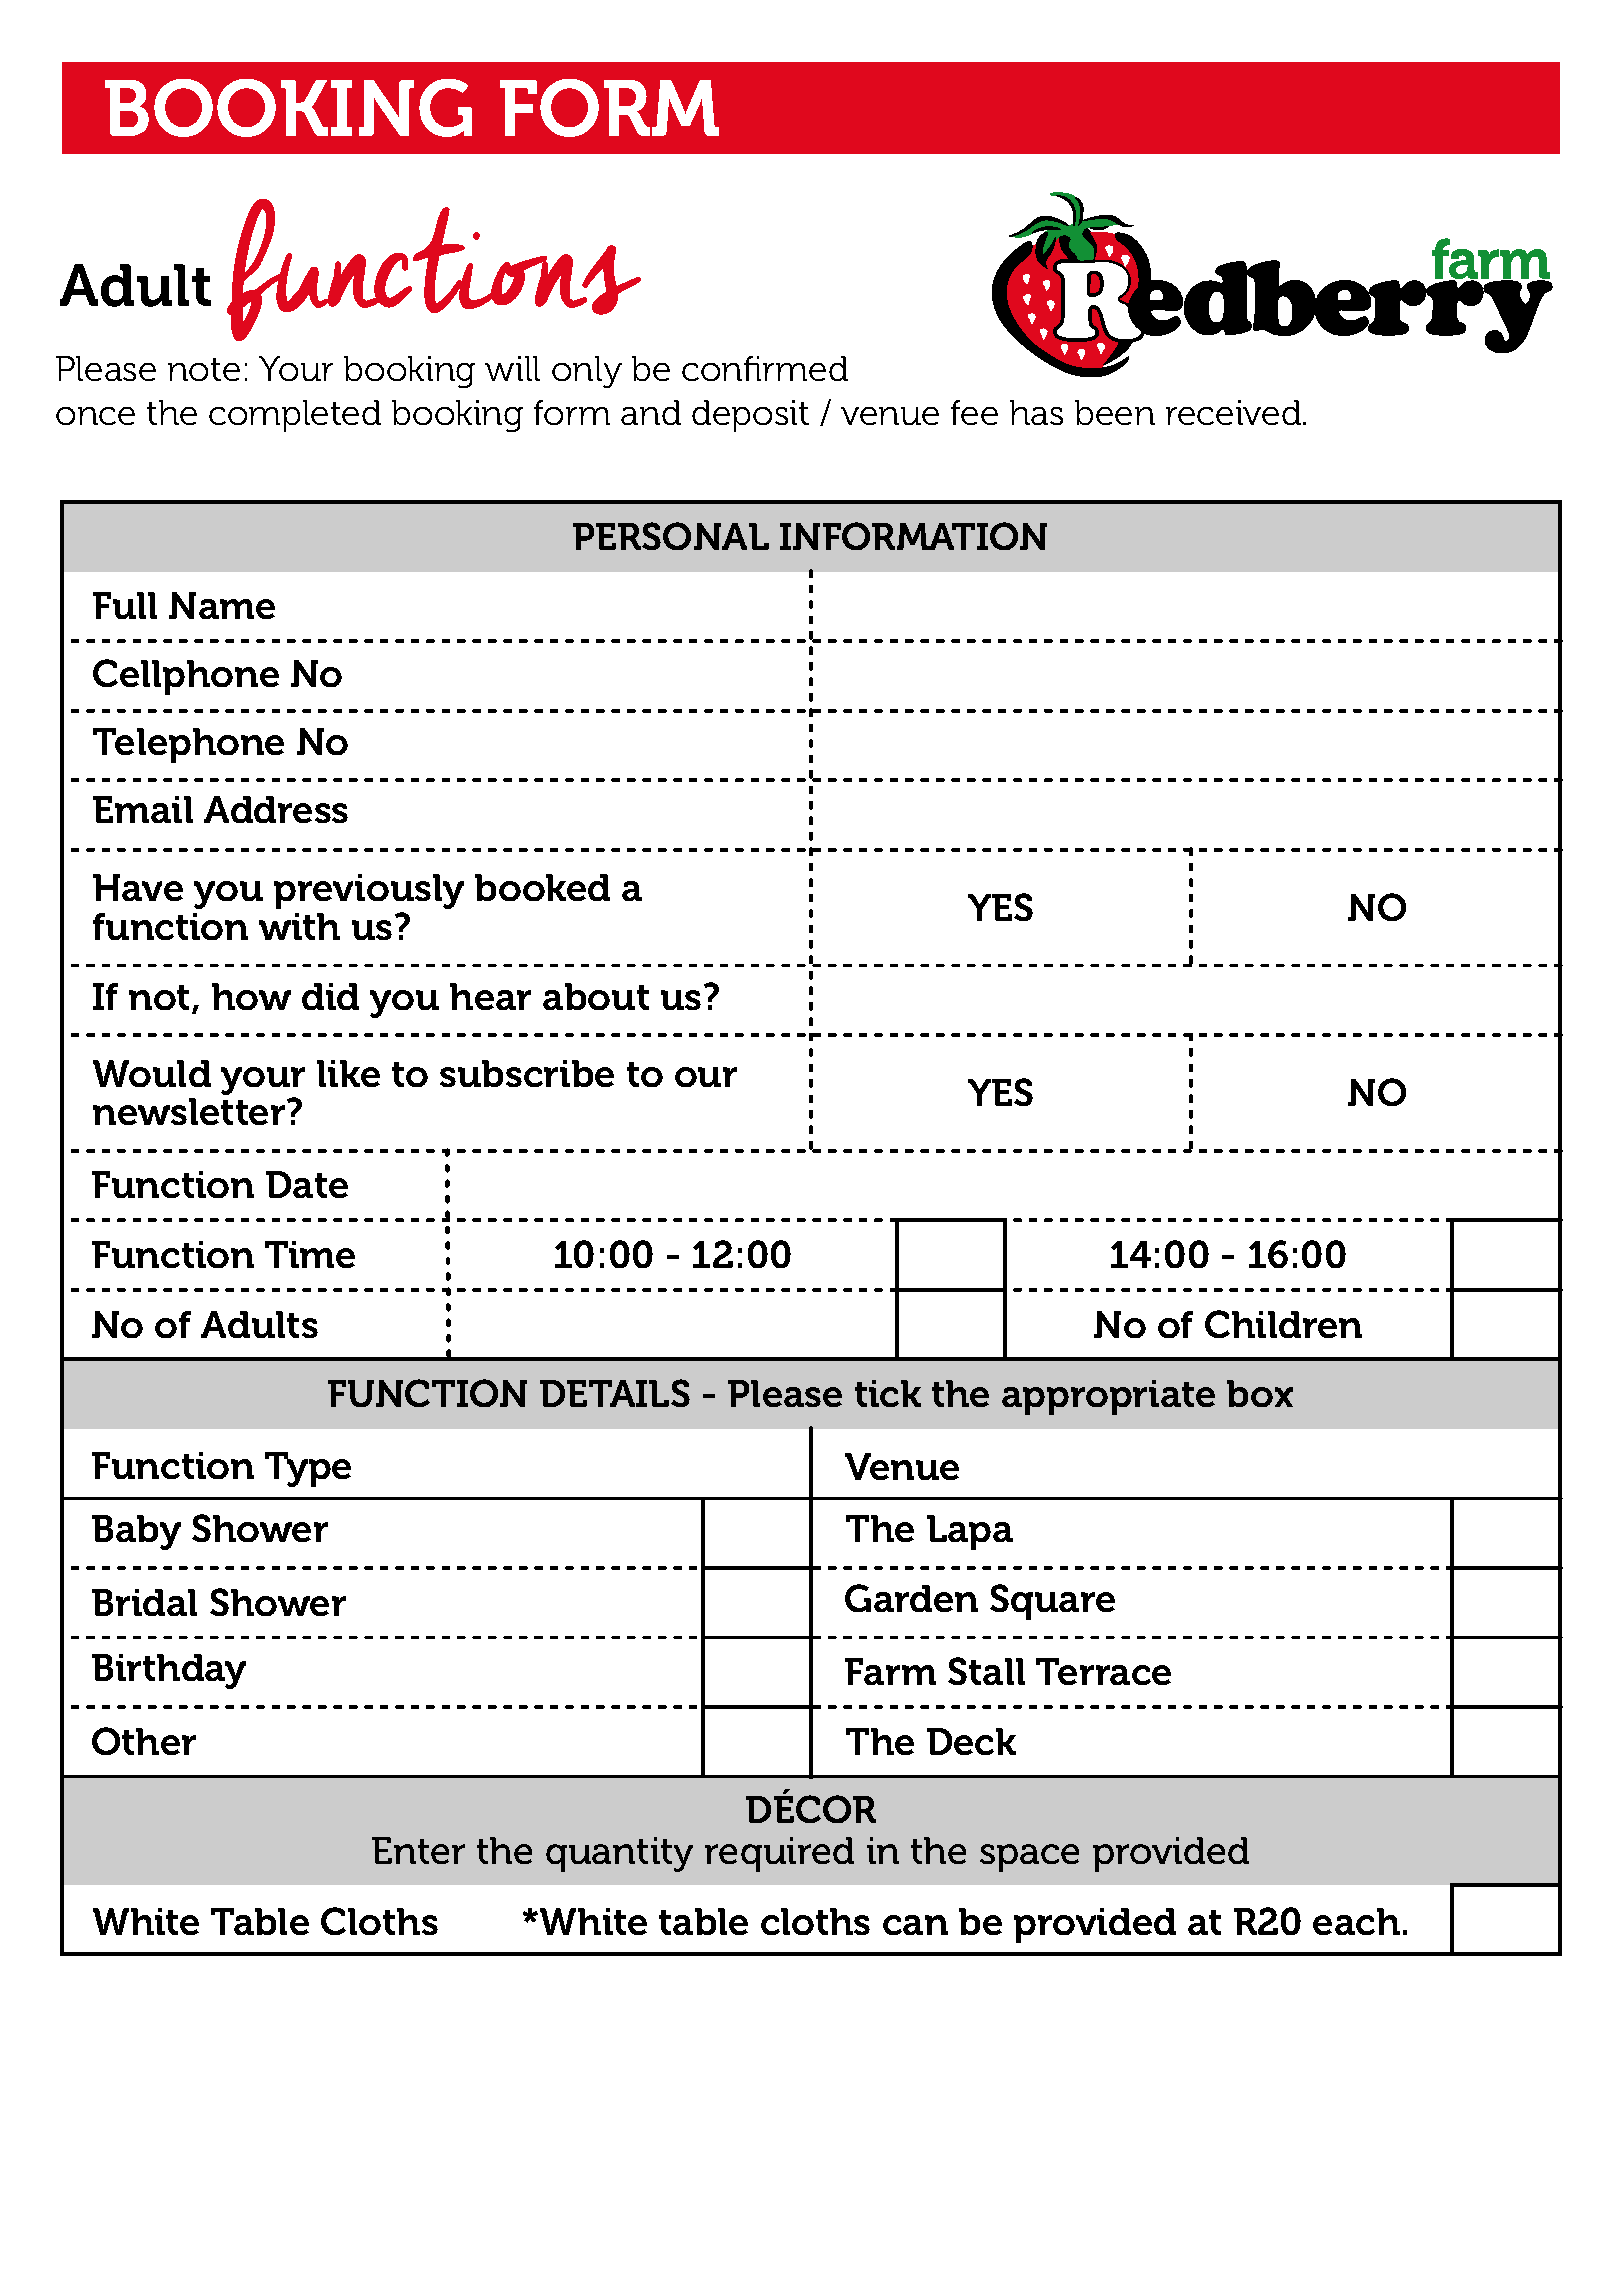  What do you see at coordinates (527, 1073) in the screenshot?
I see `subscribe` at bounding box center [527, 1073].
